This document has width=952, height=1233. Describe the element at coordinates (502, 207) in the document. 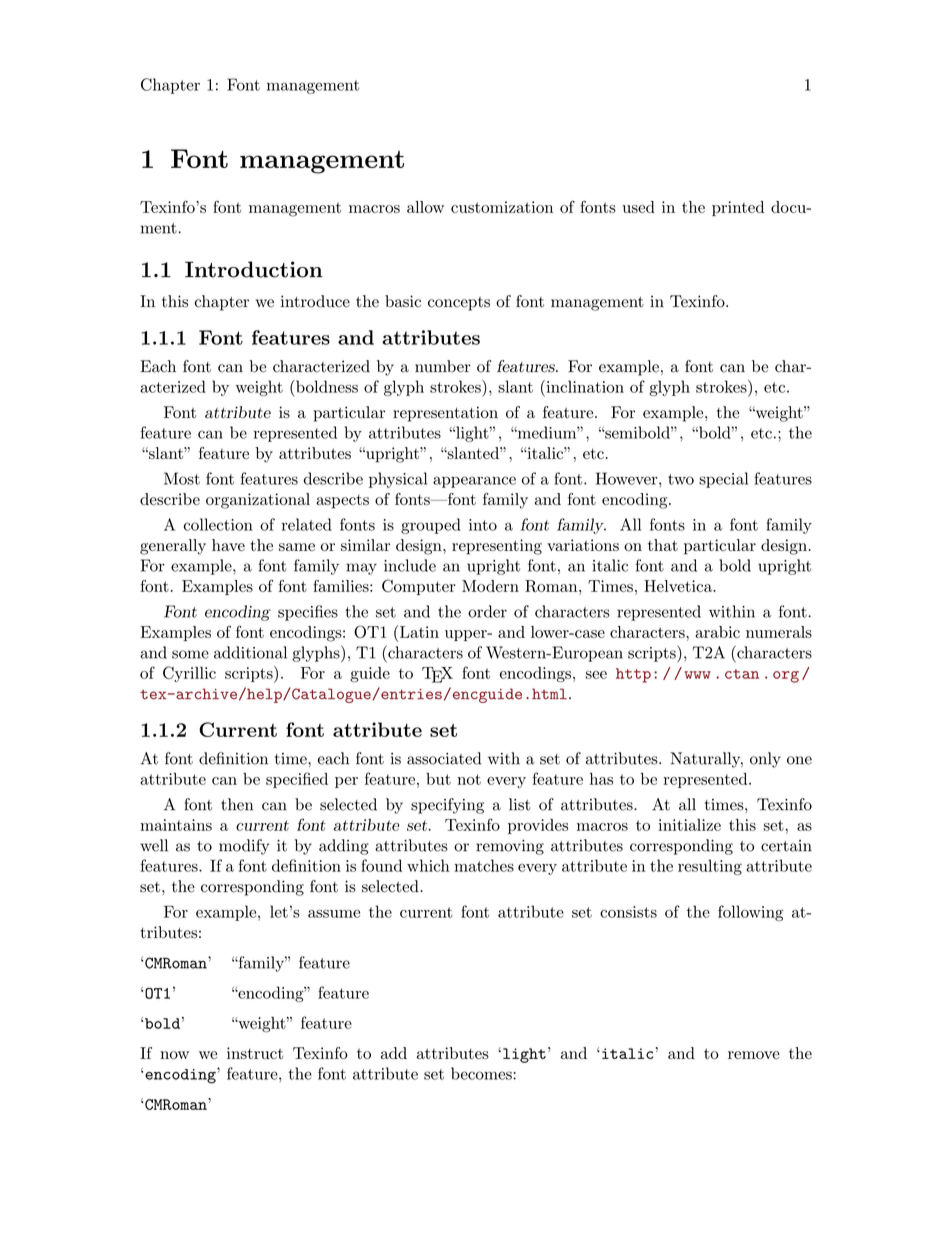

I see `customization` at that location.
